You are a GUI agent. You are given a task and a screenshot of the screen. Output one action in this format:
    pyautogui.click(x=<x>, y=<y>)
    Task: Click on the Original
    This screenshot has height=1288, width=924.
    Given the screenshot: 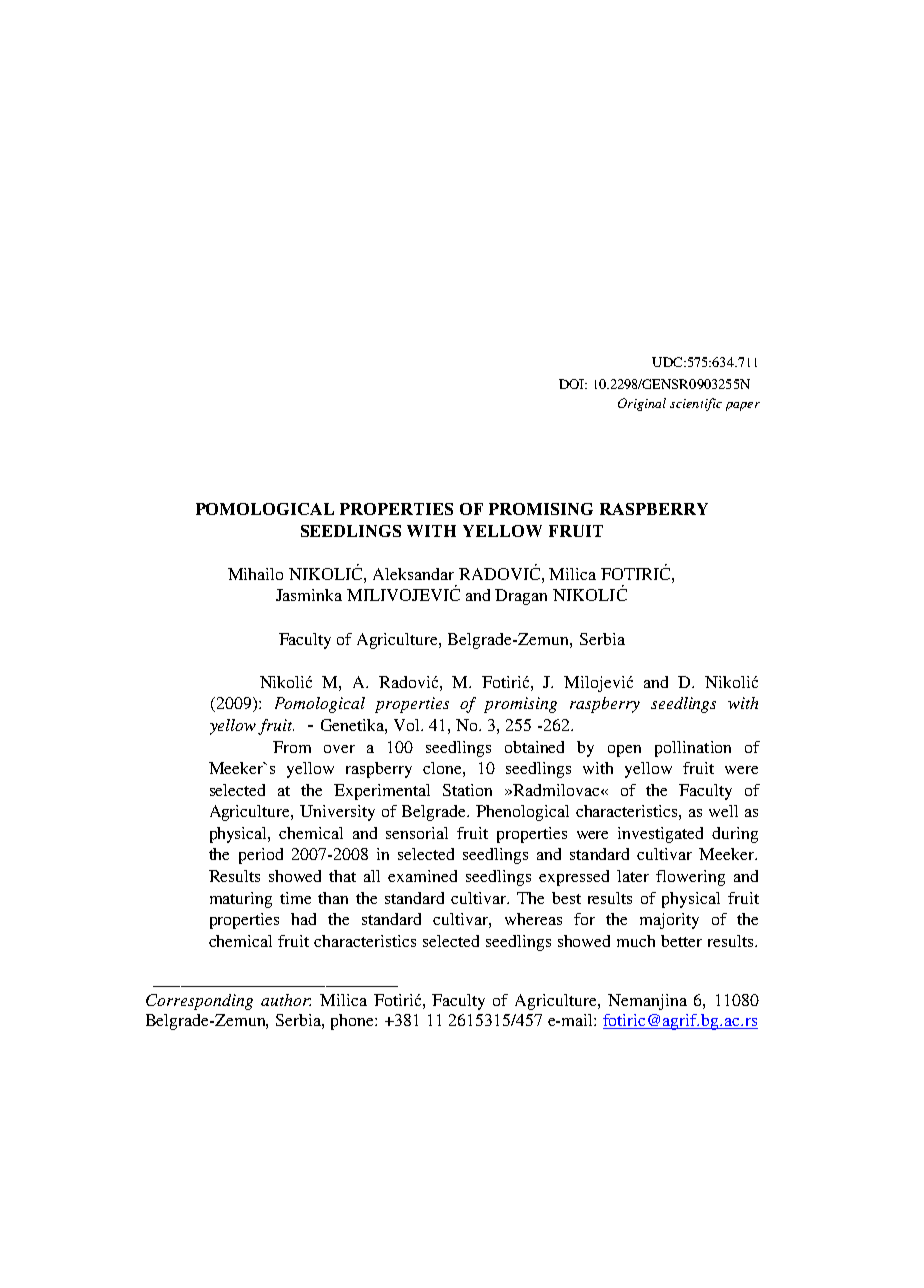 What is the action you would take?
    pyautogui.click(x=642, y=404)
